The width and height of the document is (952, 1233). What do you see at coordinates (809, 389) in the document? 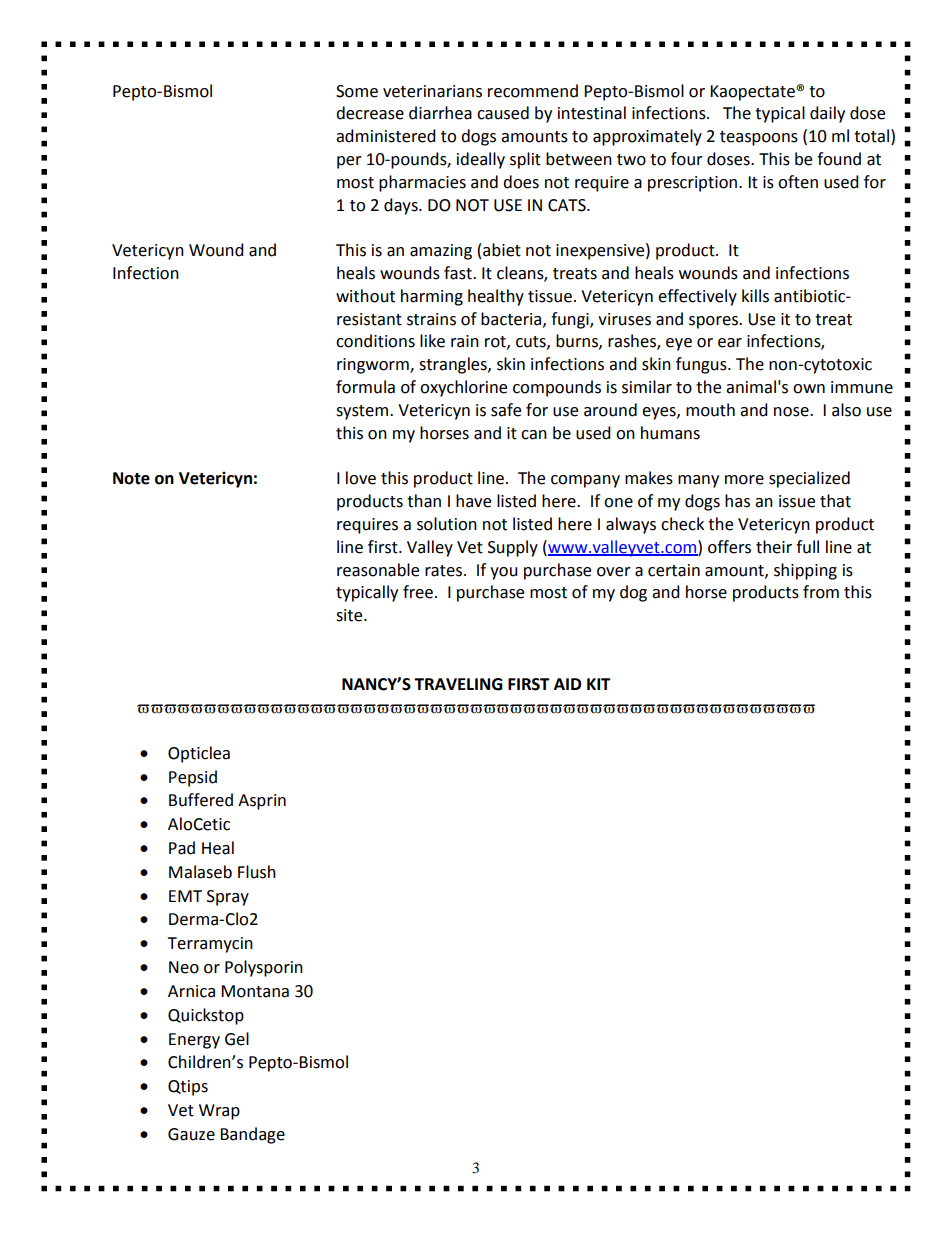
I see `own` at bounding box center [809, 389].
